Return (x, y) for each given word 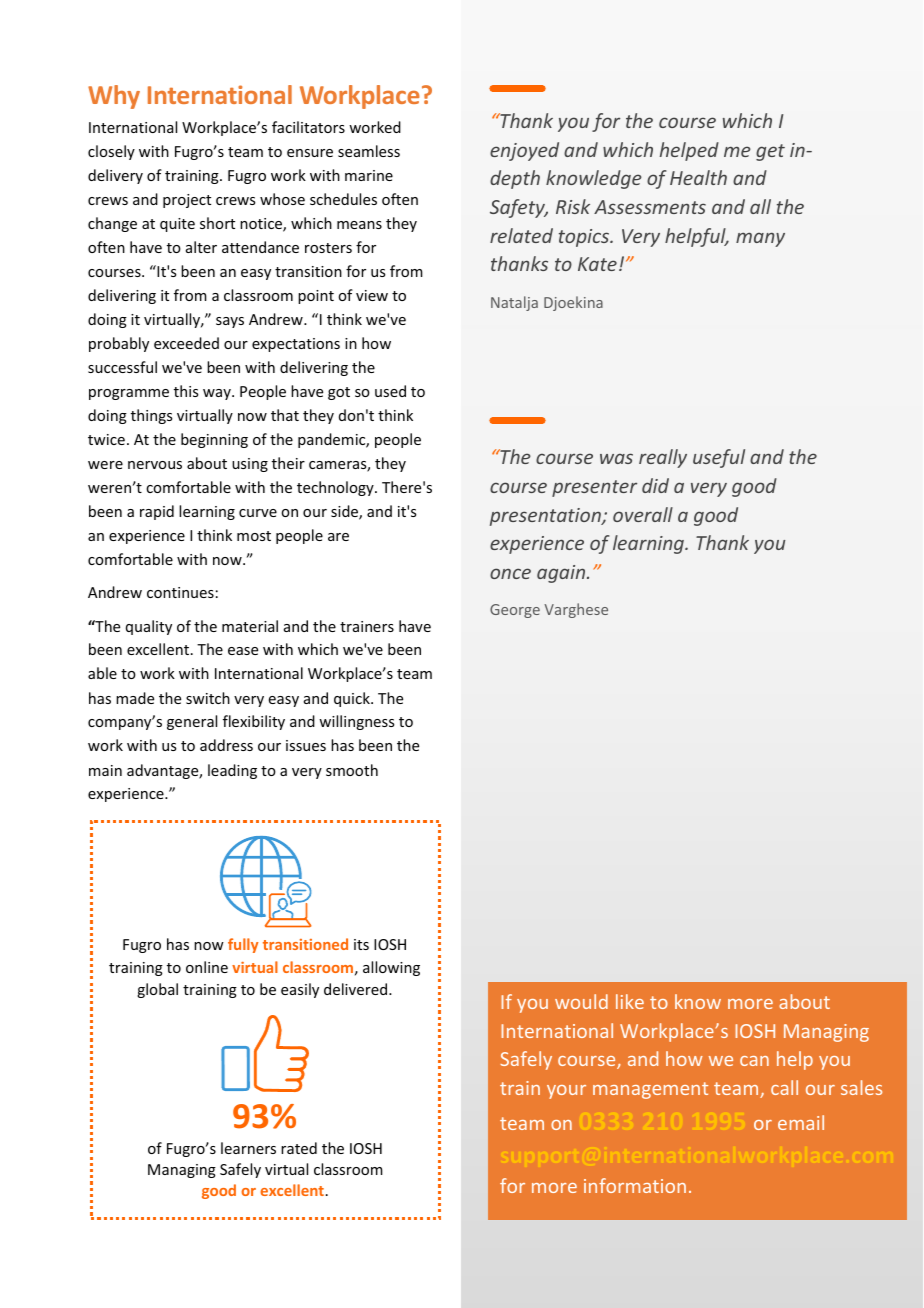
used (390, 391)
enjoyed (524, 151)
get (770, 152)
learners (248, 1148)
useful (719, 458)
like (630, 1001)
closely (111, 152)
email (801, 1122)
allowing (391, 968)
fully (243, 945)
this (186, 391)
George (515, 611)
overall (643, 514)
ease (243, 651)
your (566, 1092)
